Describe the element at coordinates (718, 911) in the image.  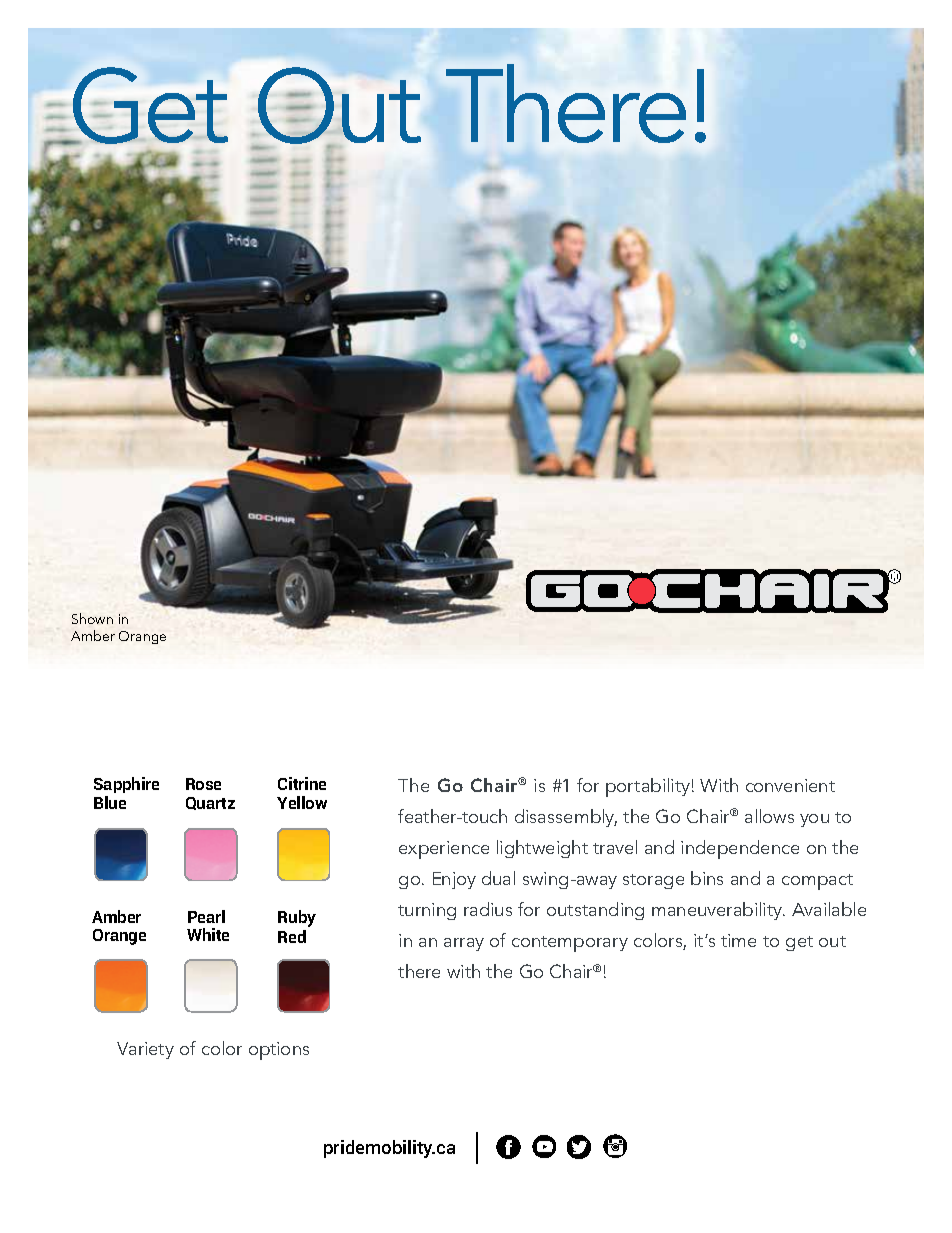
I see `maneuverability` at that location.
